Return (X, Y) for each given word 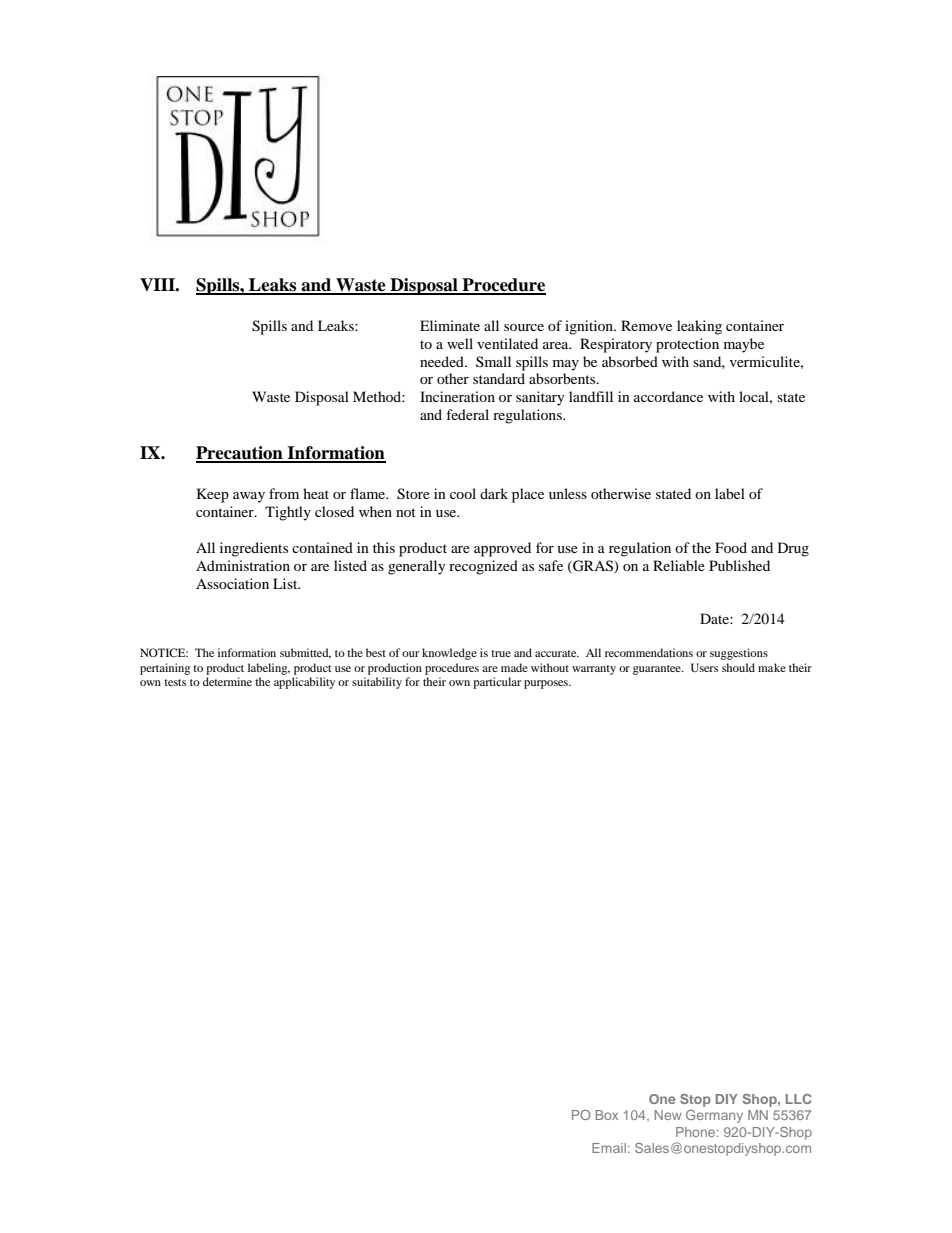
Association (232, 583)
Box (607, 1115)
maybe (744, 345)
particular (497, 683)
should (738, 667)
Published (739, 565)
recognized (483, 567)
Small (493, 361)
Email (609, 1148)
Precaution (240, 454)
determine (227, 681)
